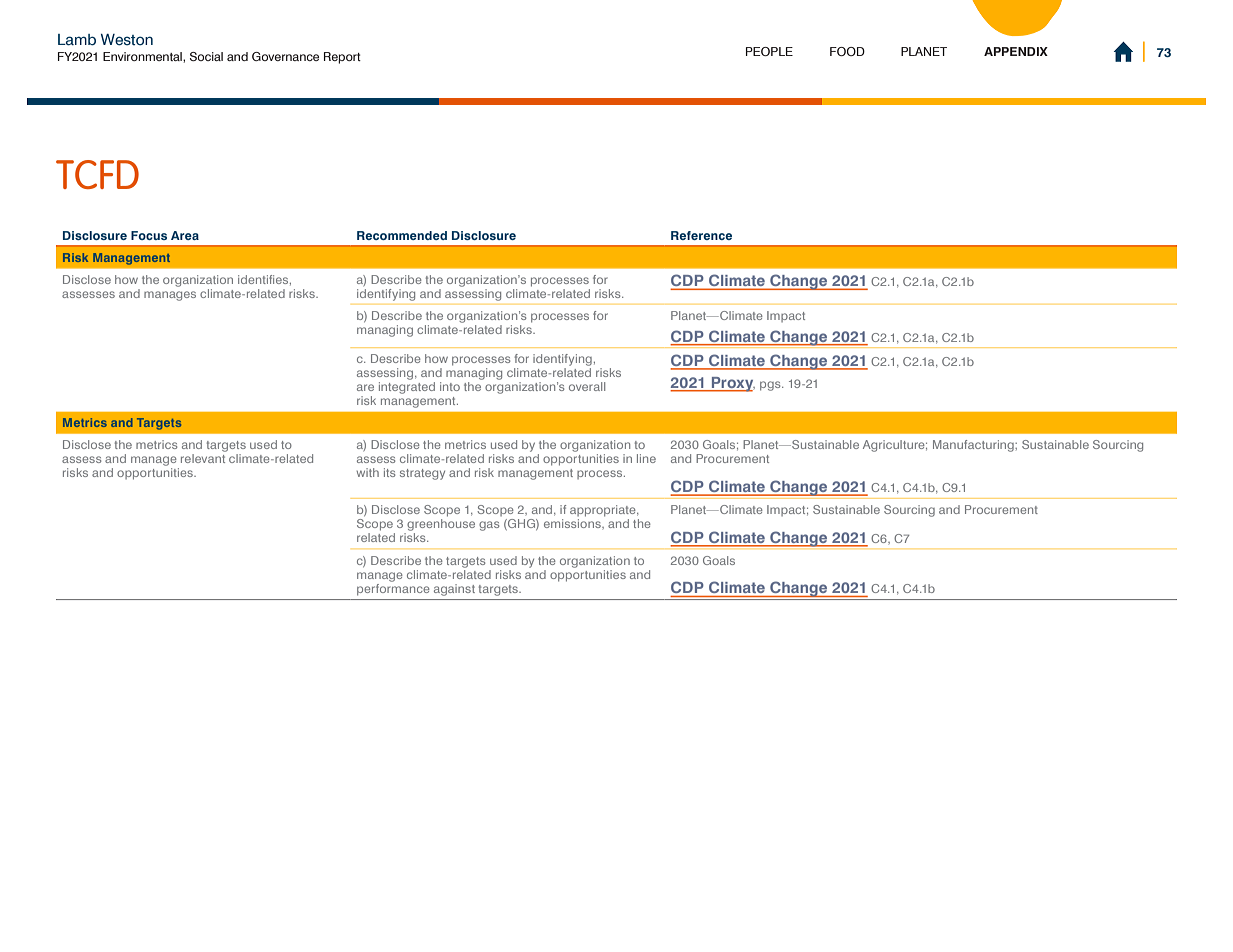 This image has height=952, width=1233. I want to click on overall, so click(587, 386).
